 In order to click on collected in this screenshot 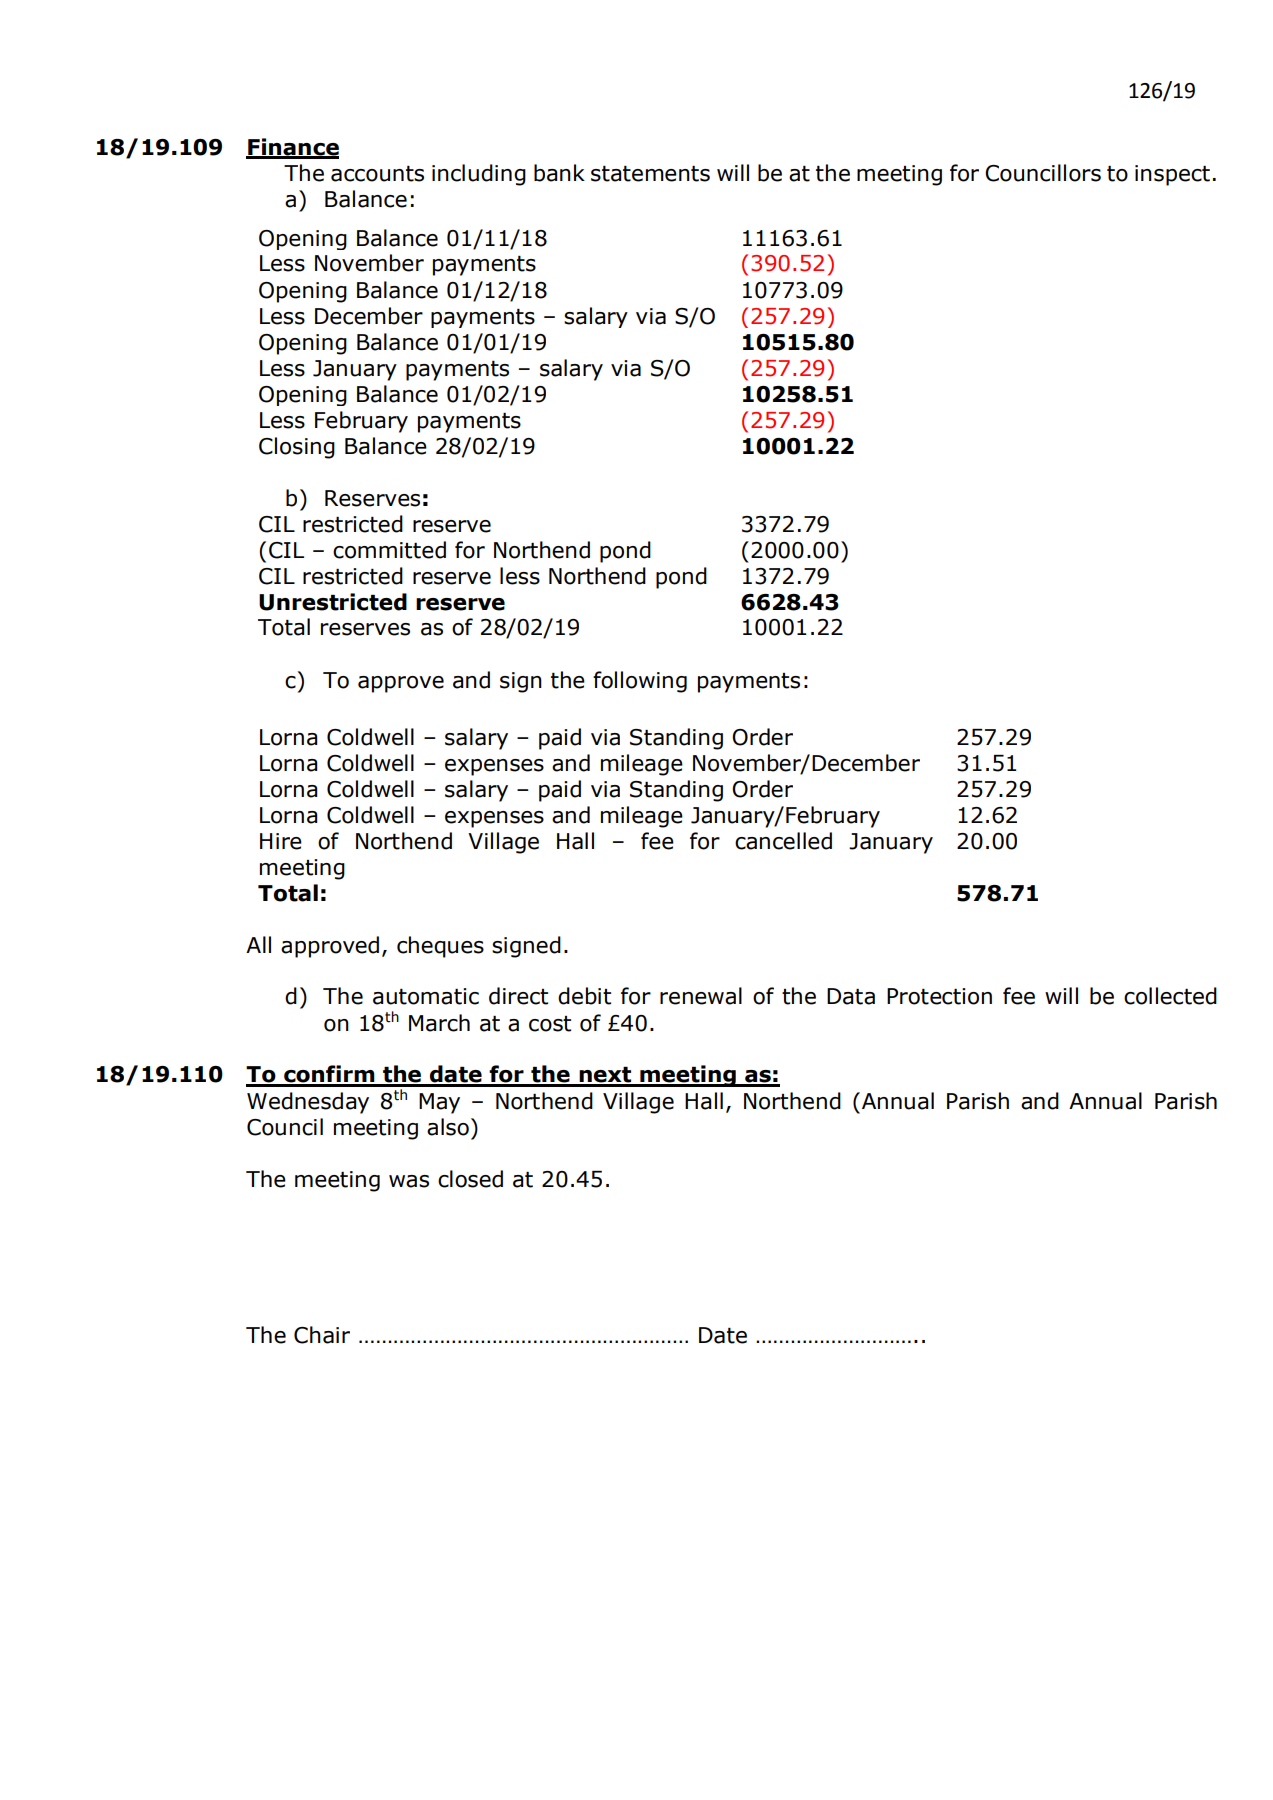, I will do `click(1170, 996)`.
